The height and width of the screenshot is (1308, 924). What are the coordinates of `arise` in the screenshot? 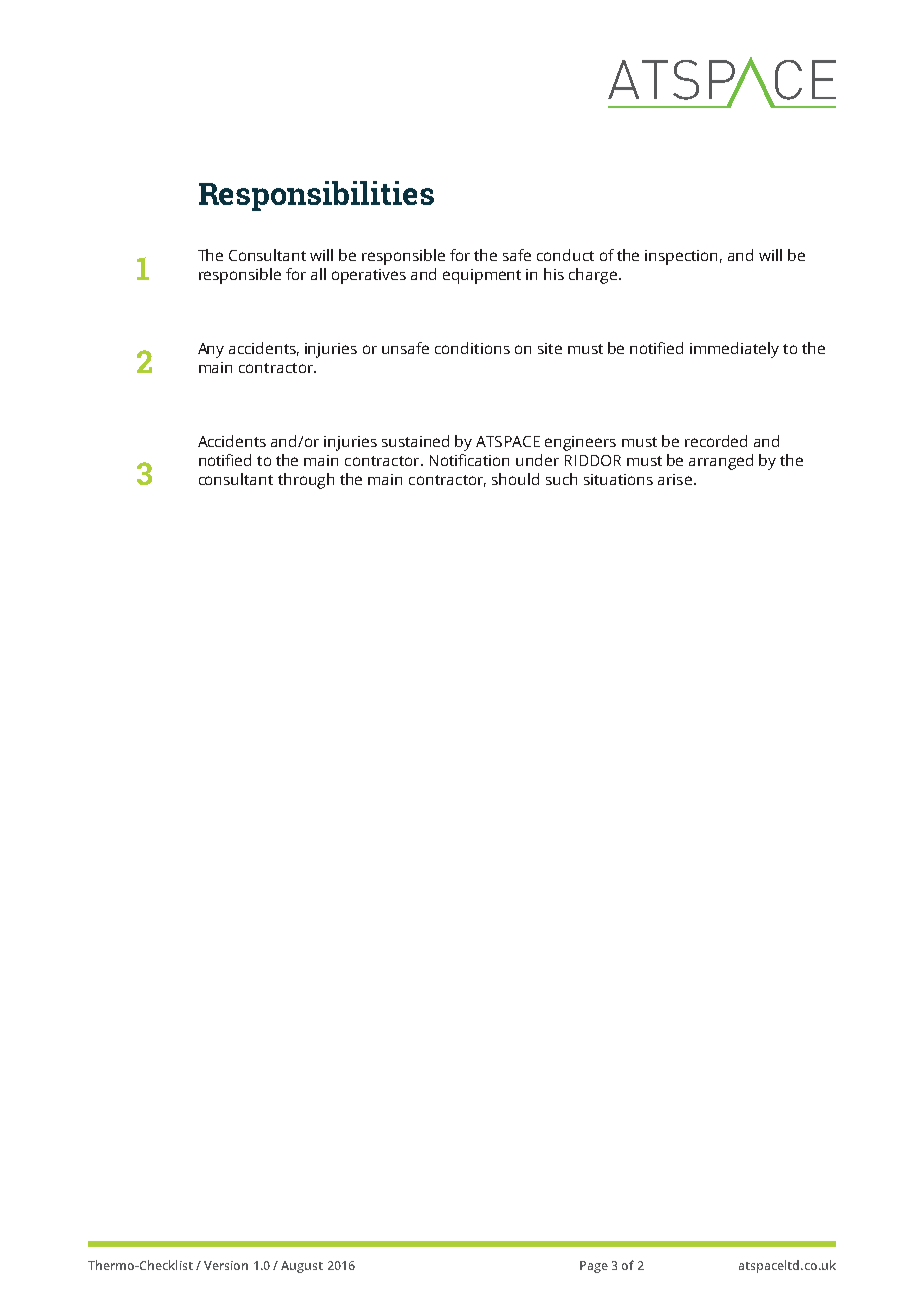 It's located at (675, 479).
